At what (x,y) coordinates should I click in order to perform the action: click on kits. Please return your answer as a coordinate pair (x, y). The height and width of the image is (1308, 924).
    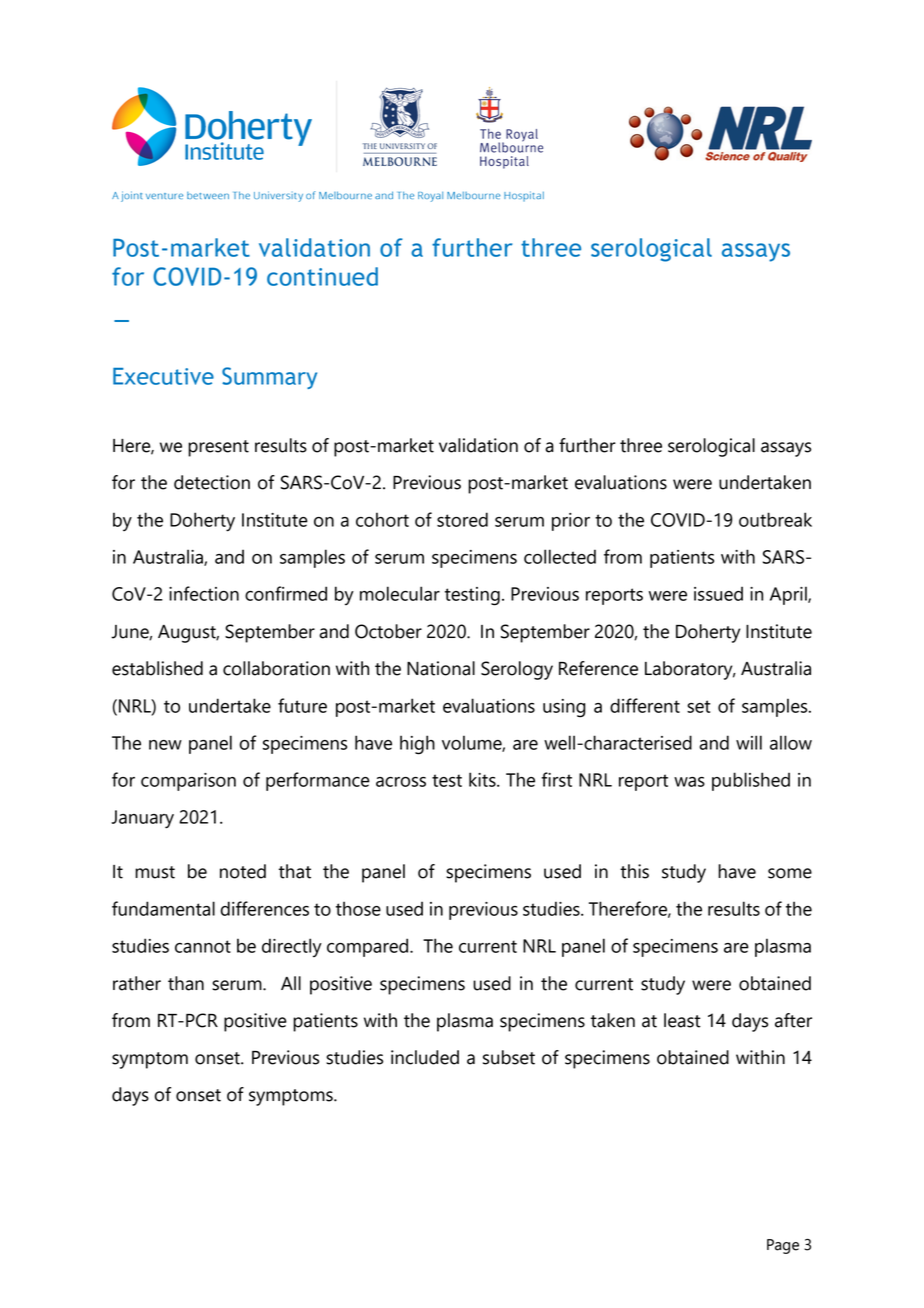
    Looking at the image, I should click on (483, 779).
